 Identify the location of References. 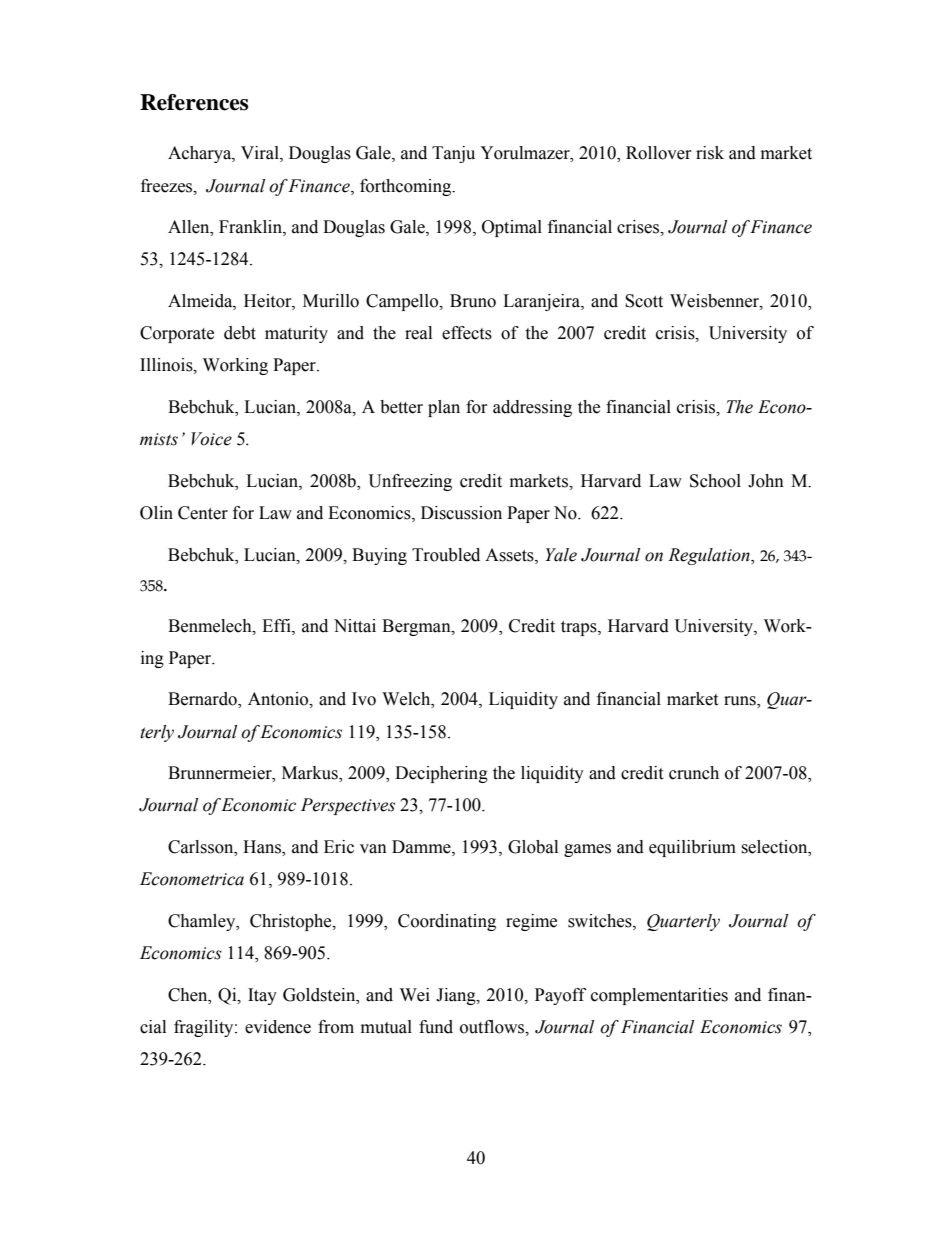
(194, 102).
